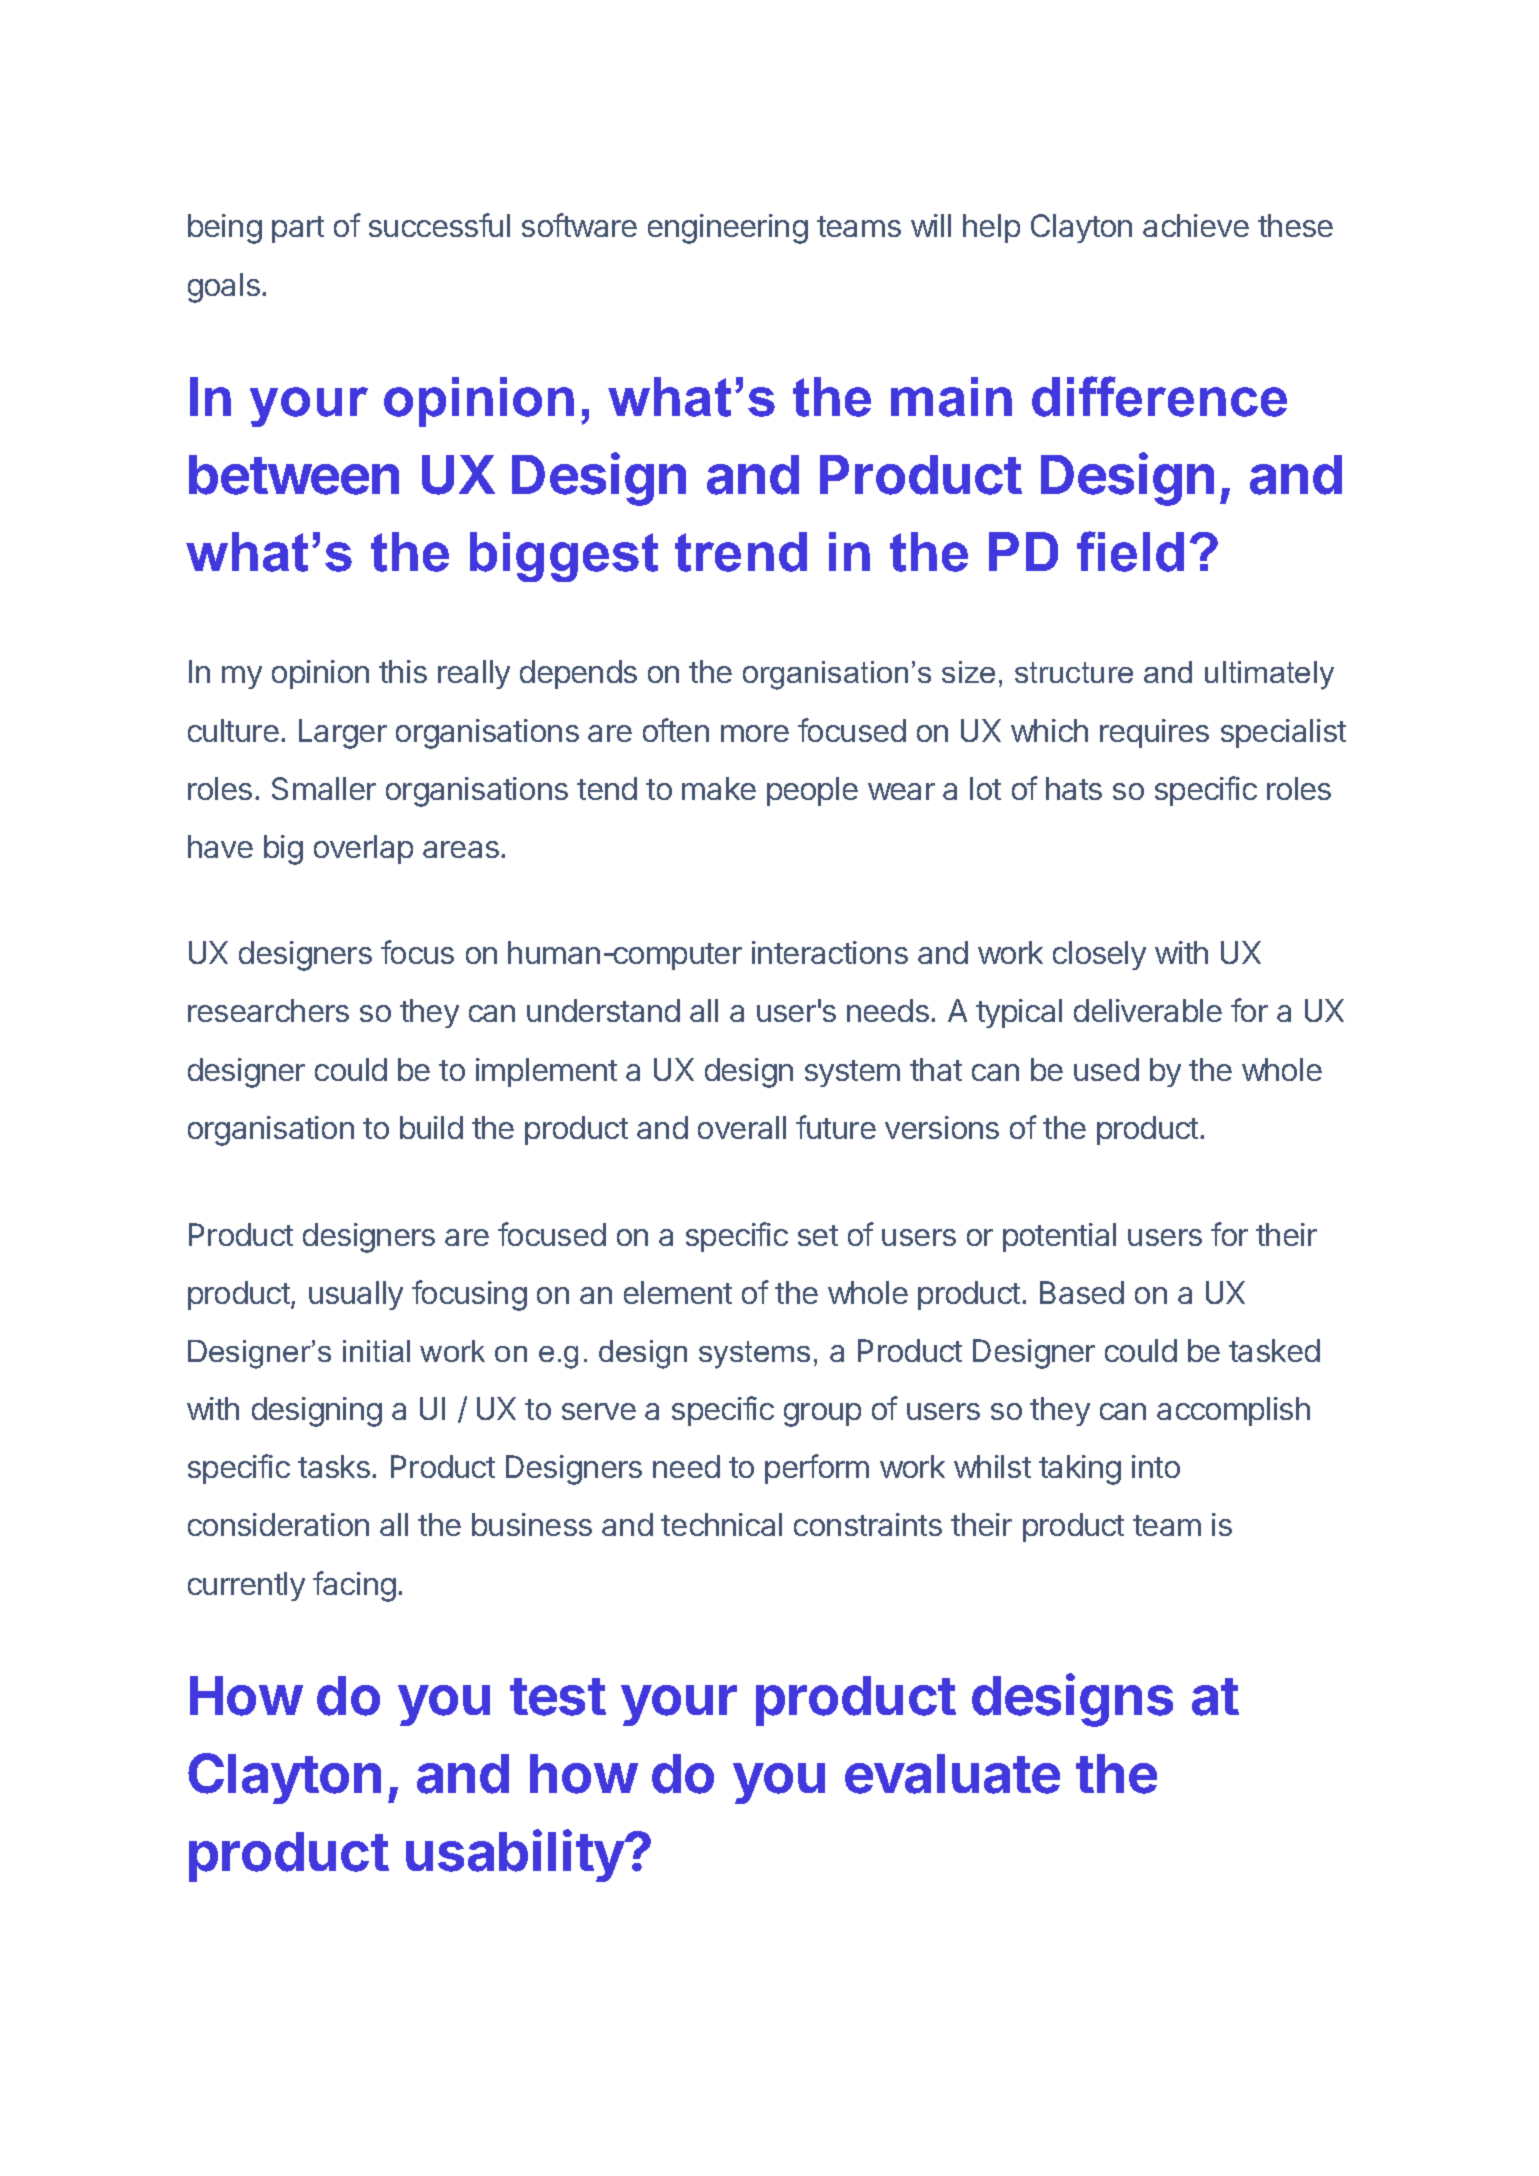  Describe the element at coordinates (298, 229) in the screenshot. I see `part` at that location.
